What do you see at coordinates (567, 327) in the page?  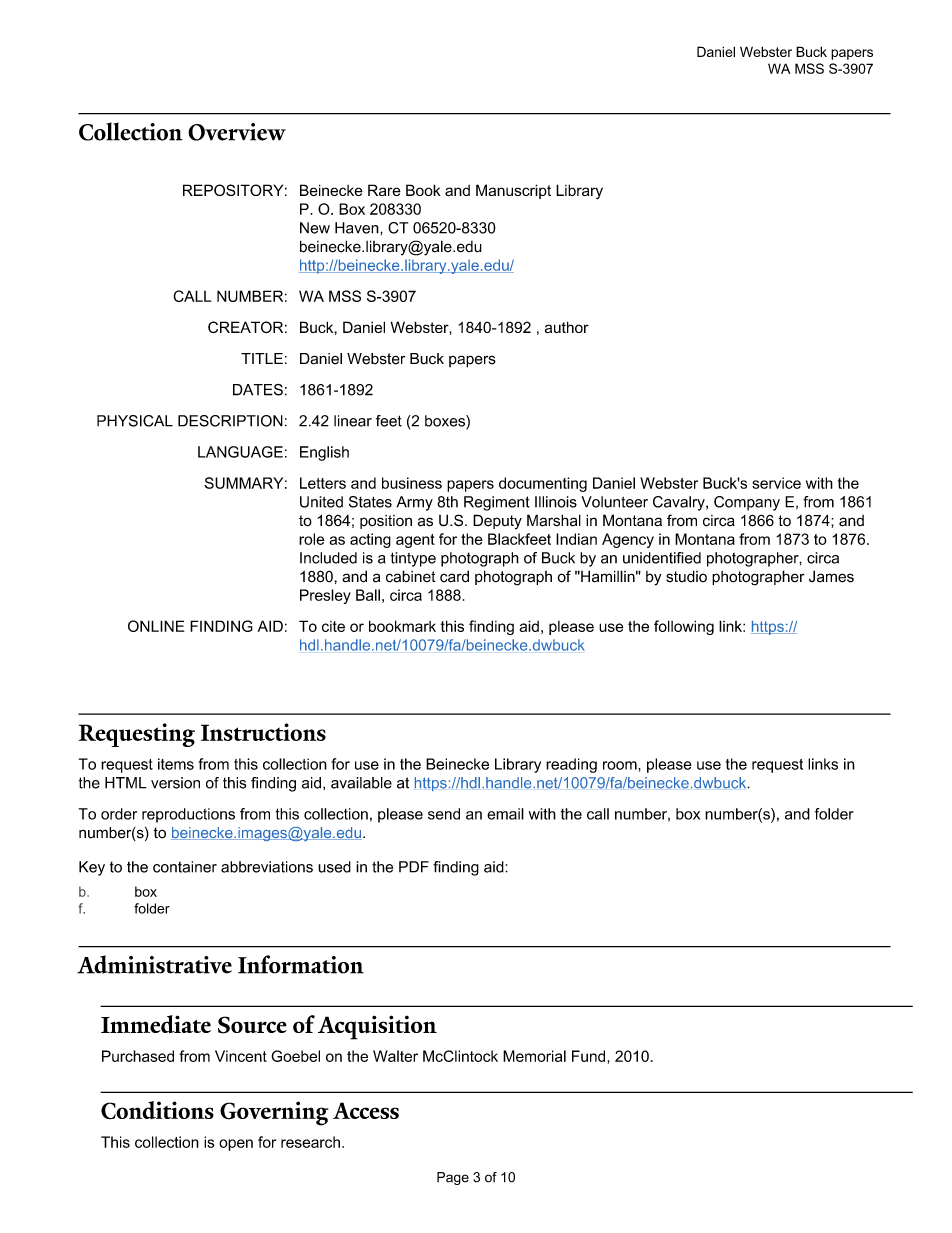 I see `author` at bounding box center [567, 327].
